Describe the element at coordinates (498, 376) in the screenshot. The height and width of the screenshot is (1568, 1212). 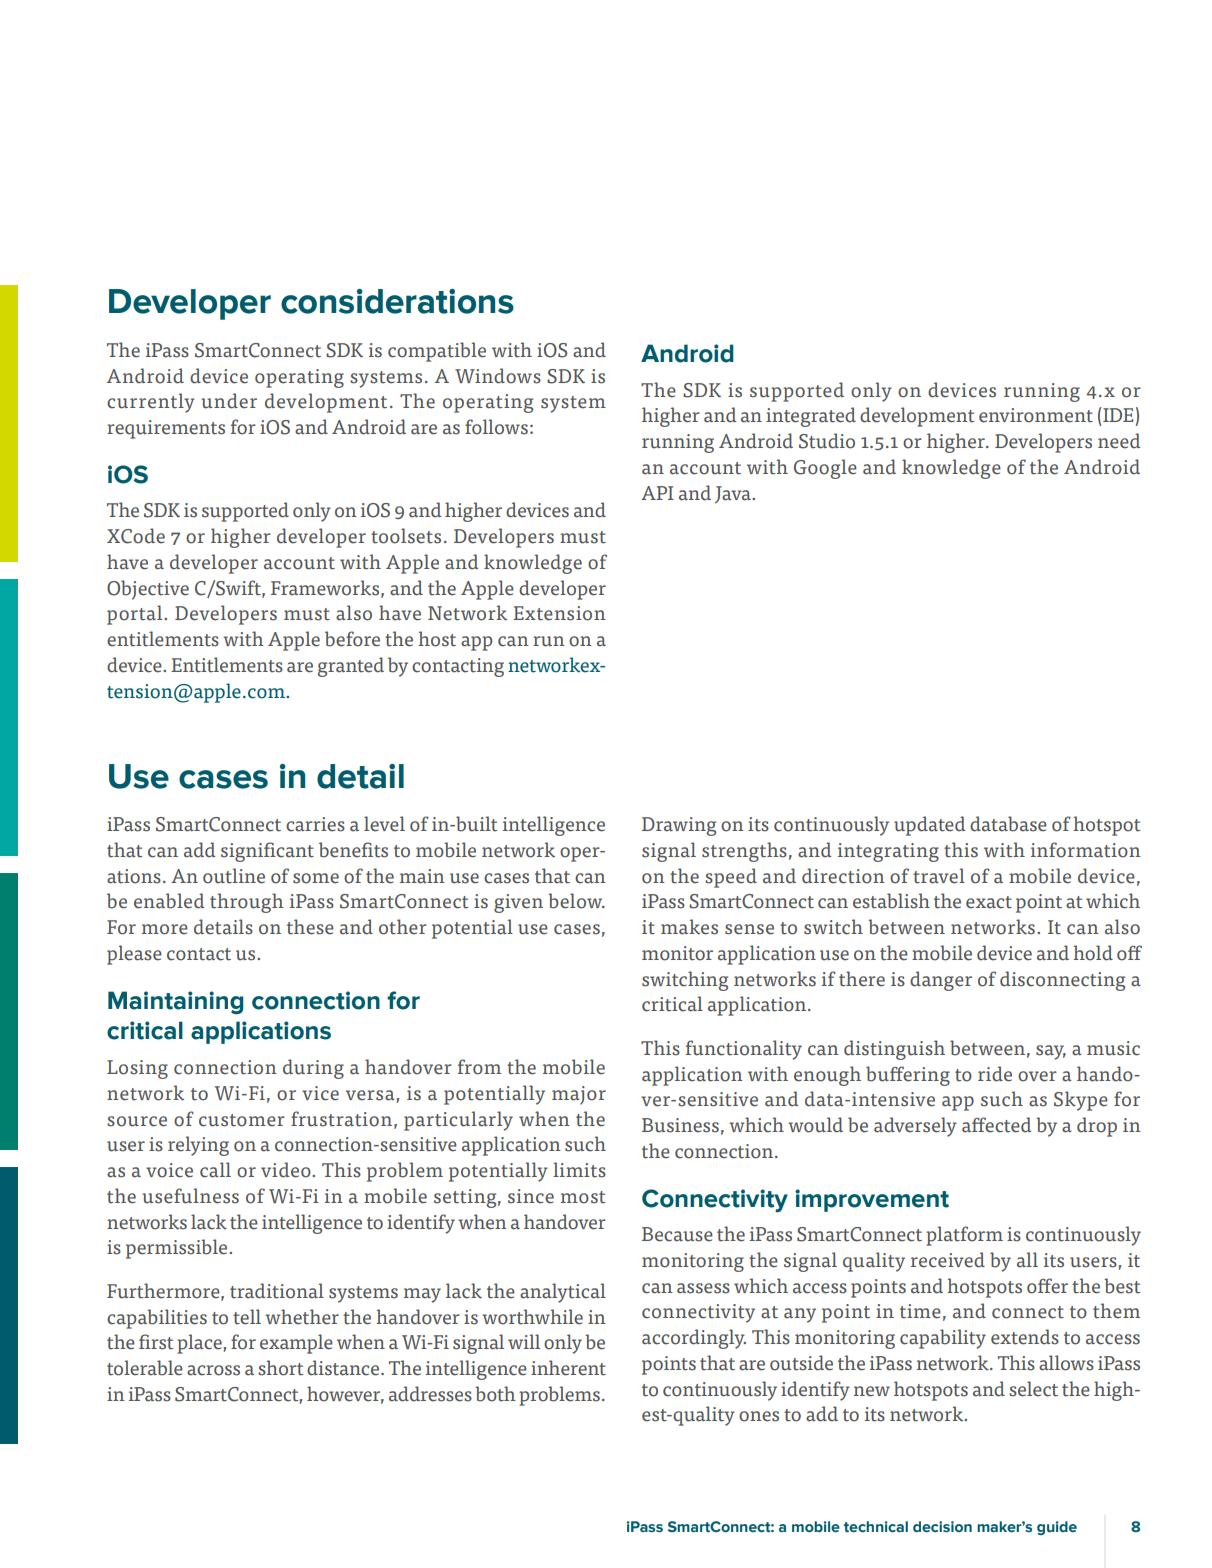
I see `Windows` at that location.
